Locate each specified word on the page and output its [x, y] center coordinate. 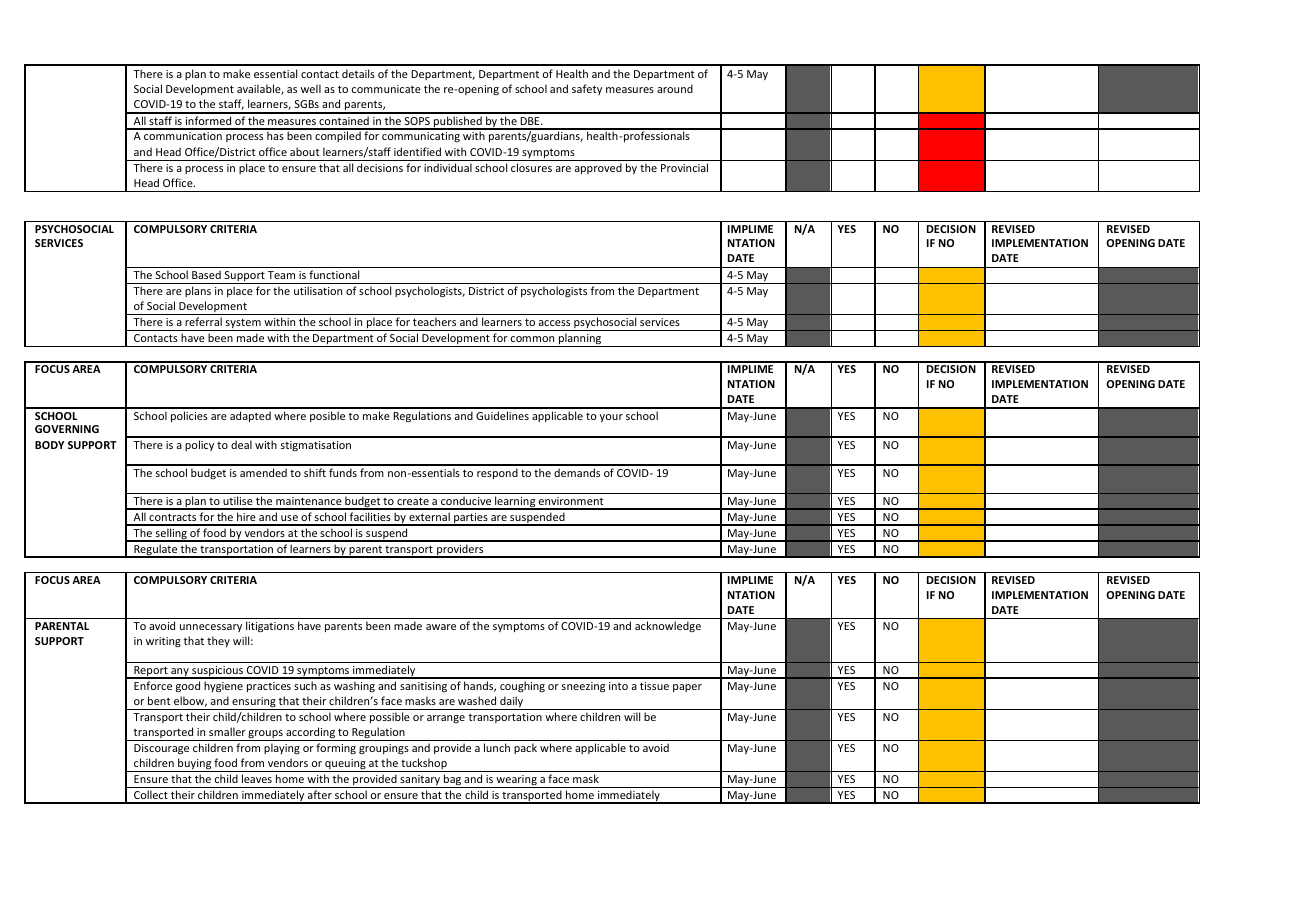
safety [587, 89]
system [243, 324]
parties [471, 519]
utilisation [318, 290]
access [554, 323]
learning [515, 503]
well [311, 88]
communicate [386, 89]
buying [194, 765]
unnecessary [211, 628]
